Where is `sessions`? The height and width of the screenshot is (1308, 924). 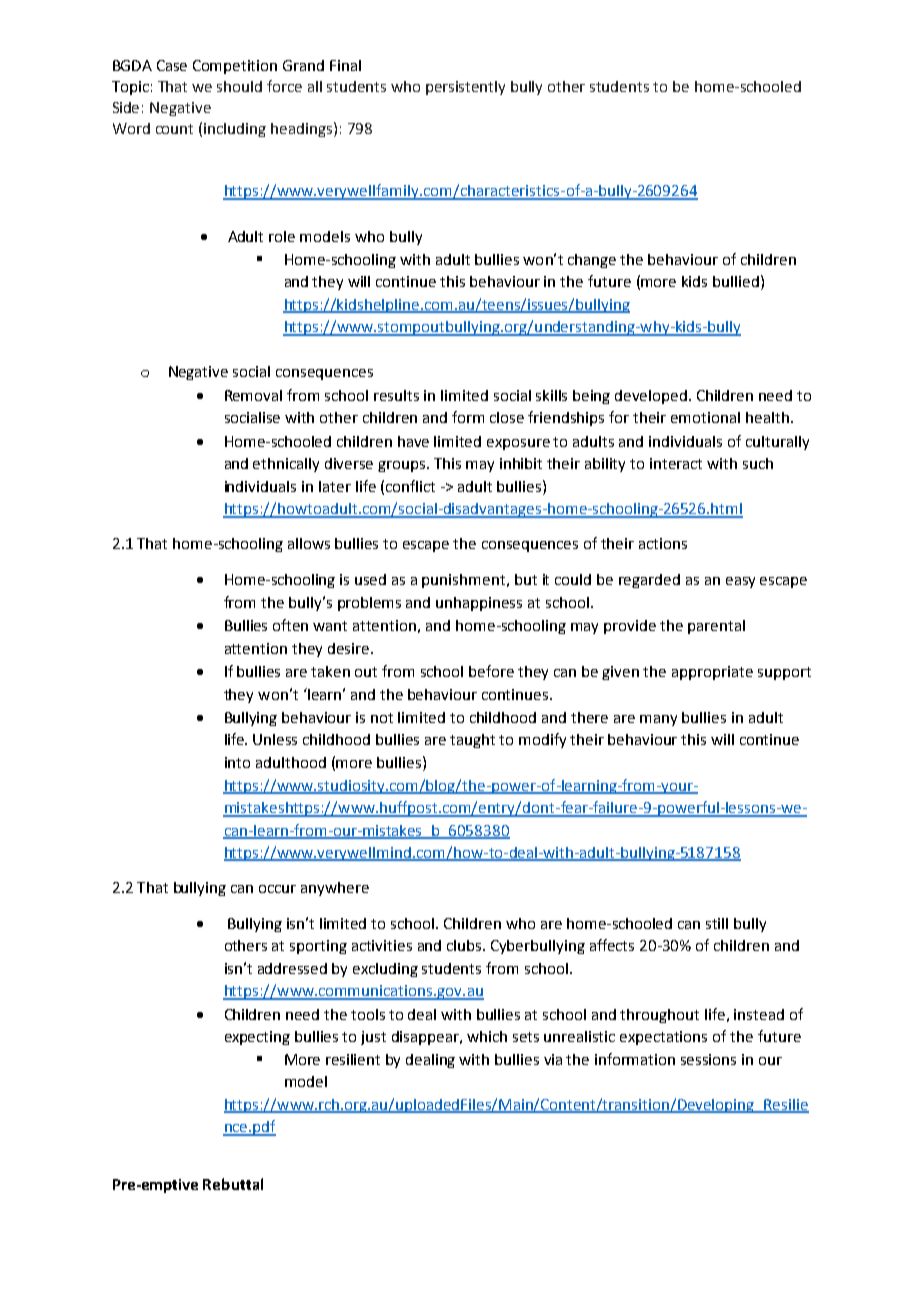 sessions is located at coordinates (708, 1059).
